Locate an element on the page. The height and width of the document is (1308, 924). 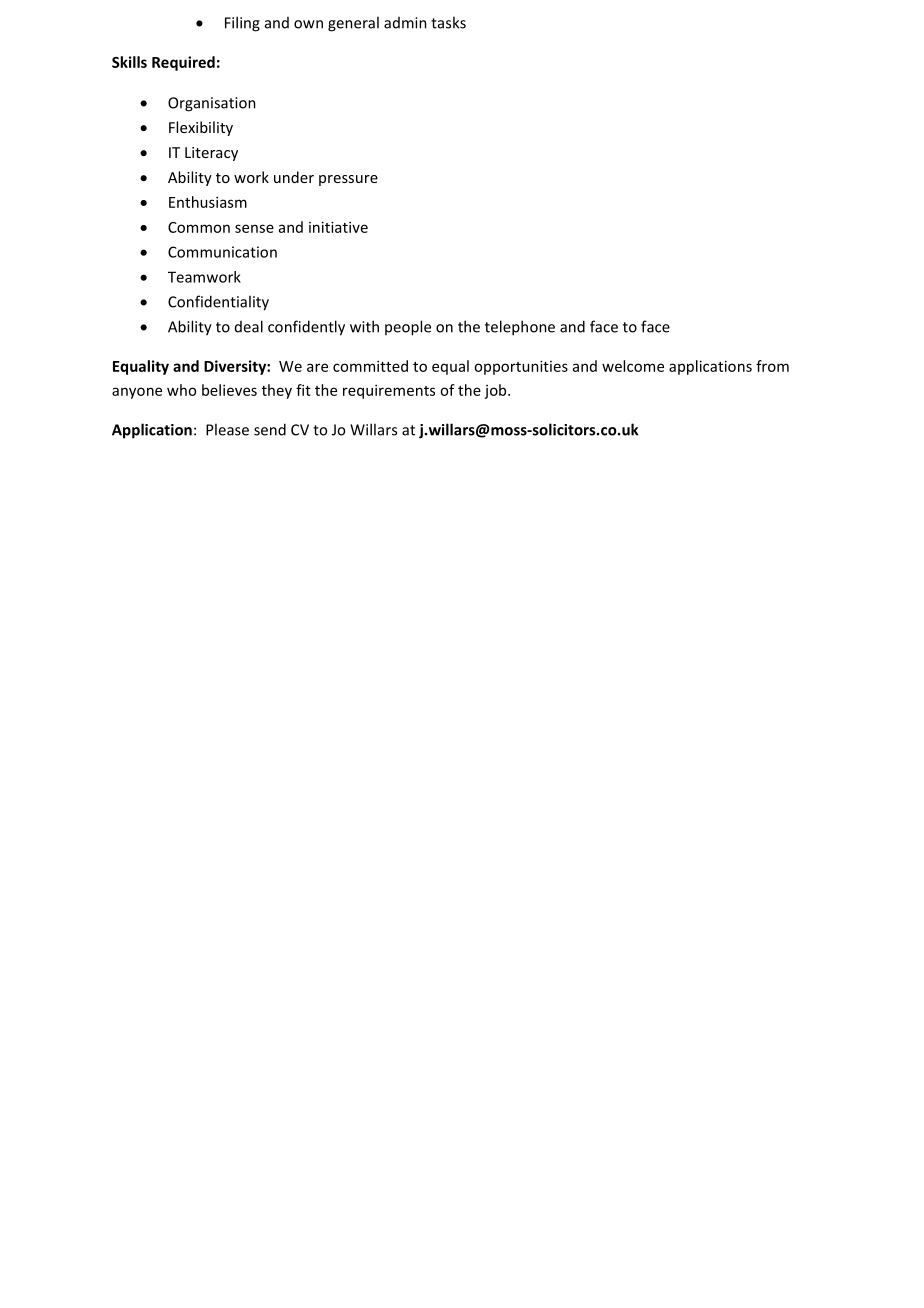
telephone is located at coordinates (520, 328).
